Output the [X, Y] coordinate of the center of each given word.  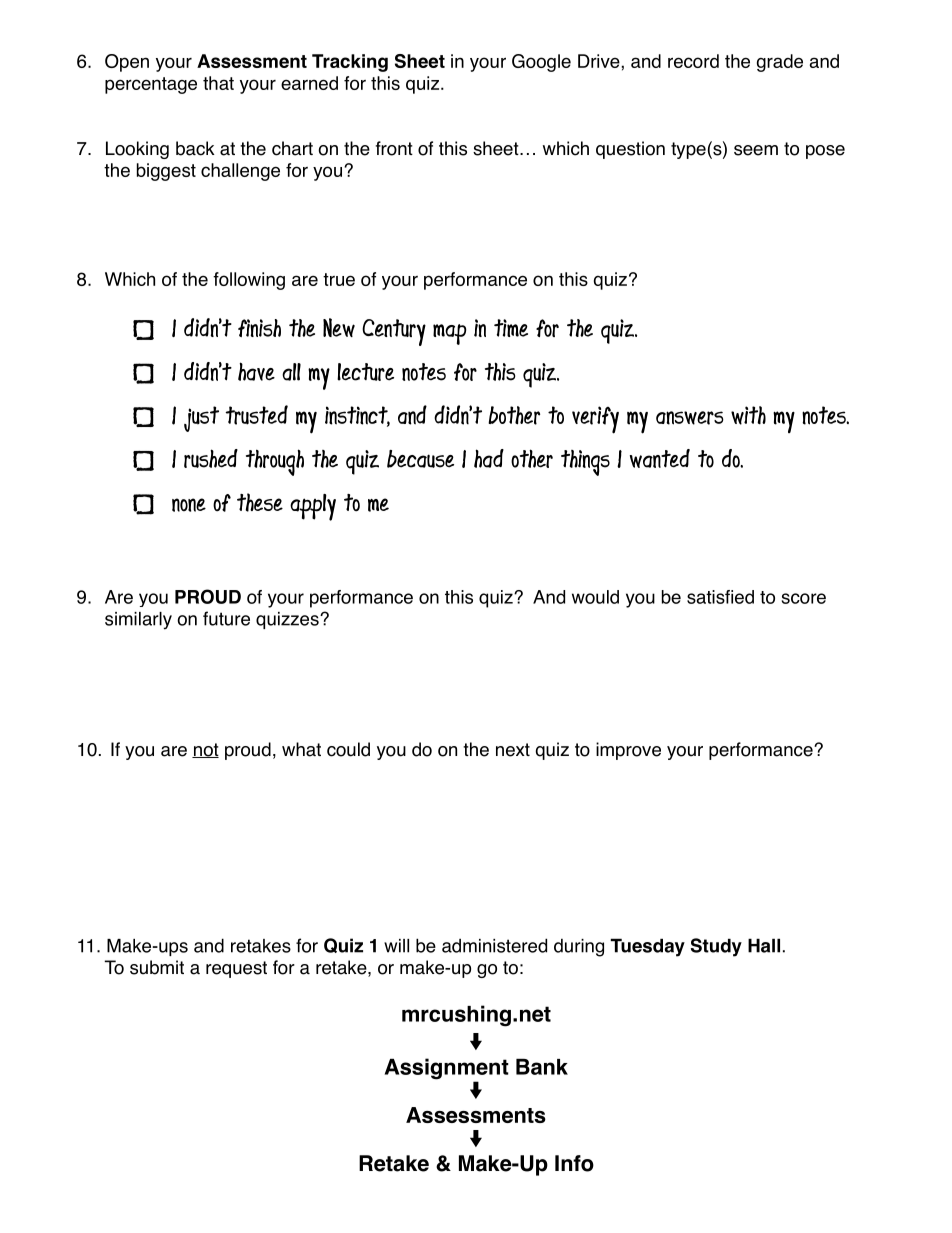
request [236, 969]
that [218, 83]
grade [780, 63]
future [226, 618]
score [804, 598]
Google [541, 63]
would [595, 597]
